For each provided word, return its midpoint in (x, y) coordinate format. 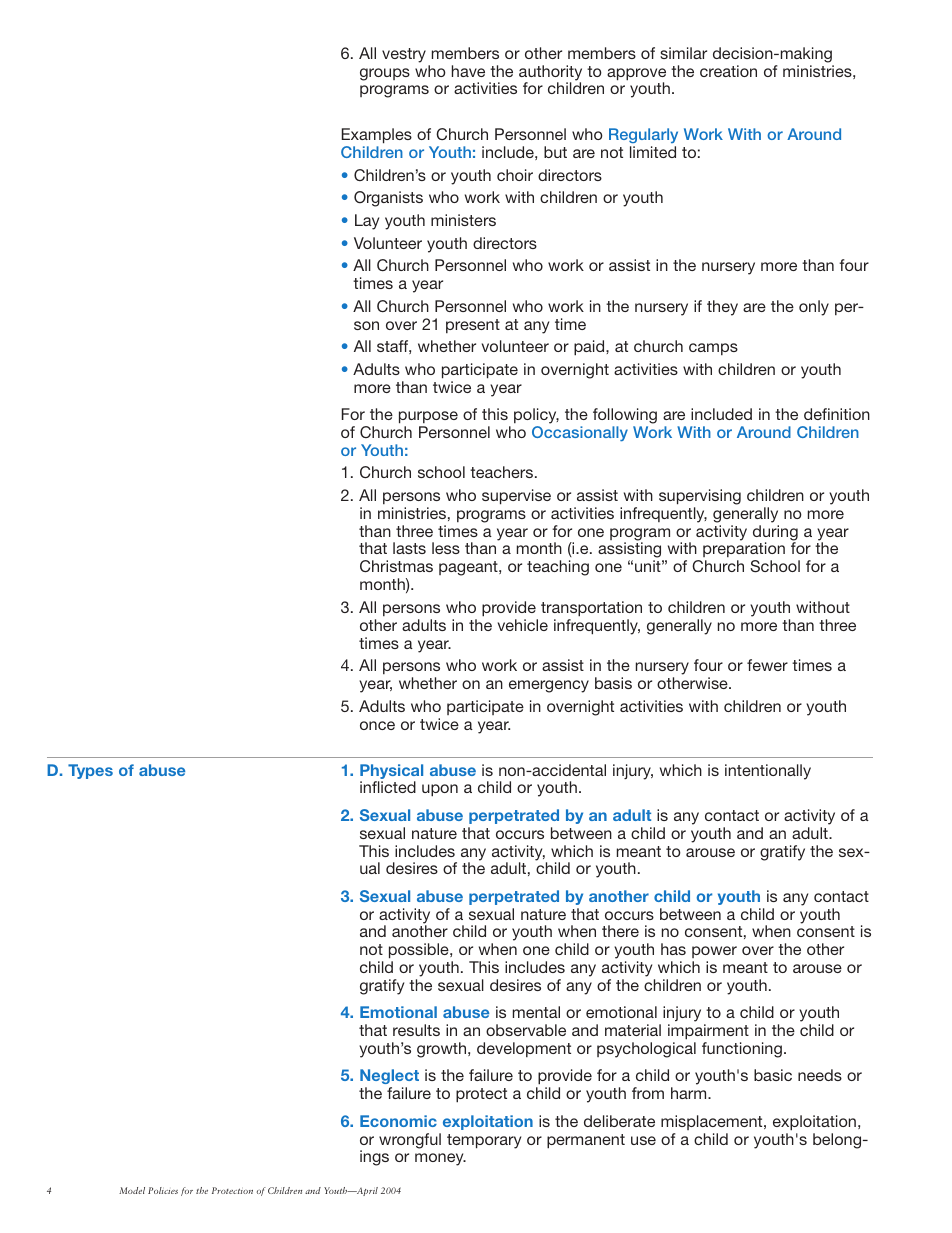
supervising (700, 497)
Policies (163, 1190)
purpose (428, 417)
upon (440, 790)
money (440, 1159)
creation (728, 71)
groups (385, 74)
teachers (503, 472)
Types (90, 771)
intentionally (768, 772)
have (468, 71)
